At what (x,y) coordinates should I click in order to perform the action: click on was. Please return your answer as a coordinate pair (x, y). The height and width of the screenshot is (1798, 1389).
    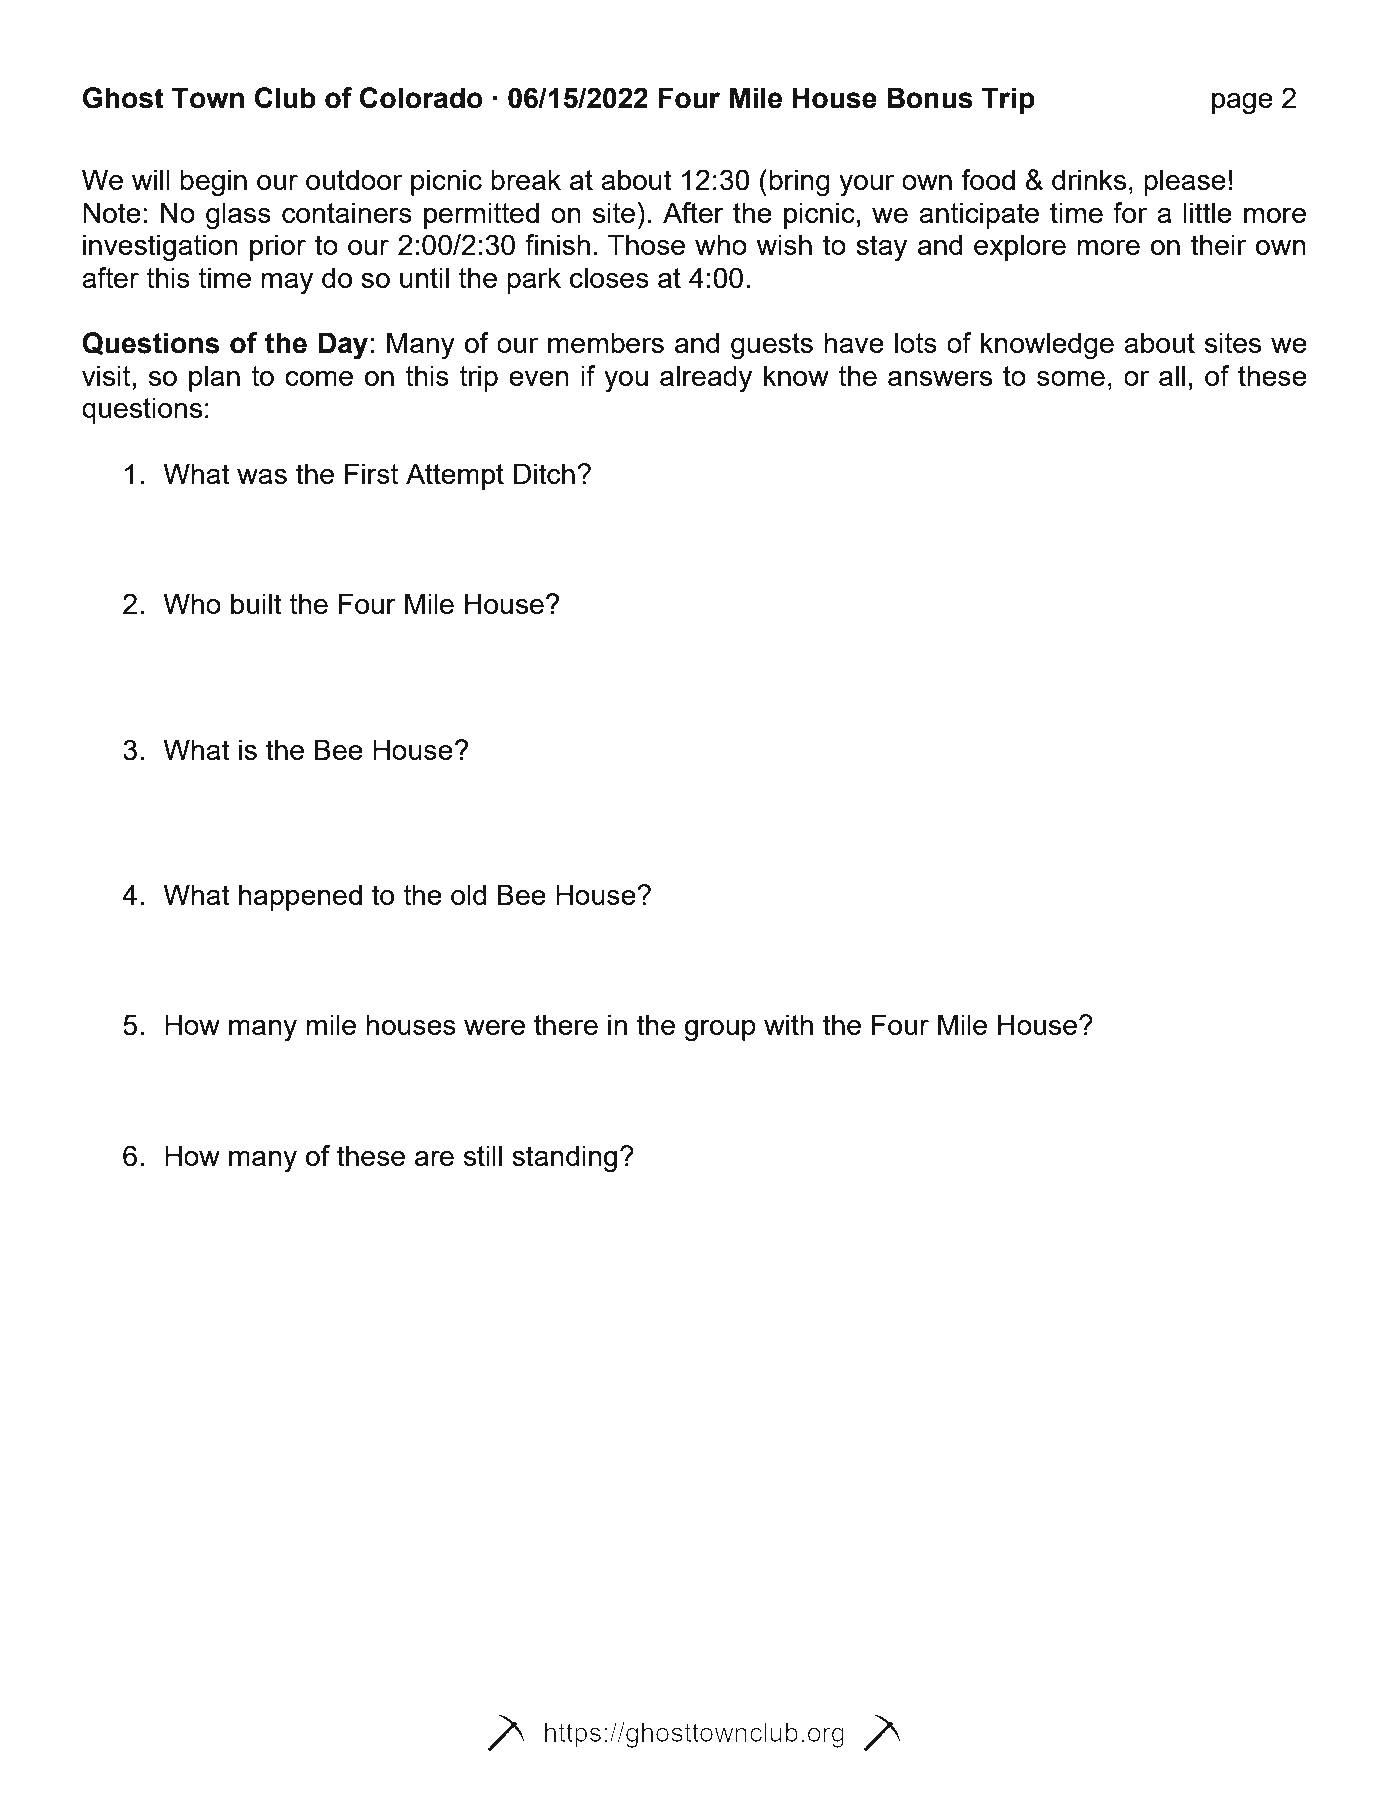
    Looking at the image, I should click on (262, 476).
